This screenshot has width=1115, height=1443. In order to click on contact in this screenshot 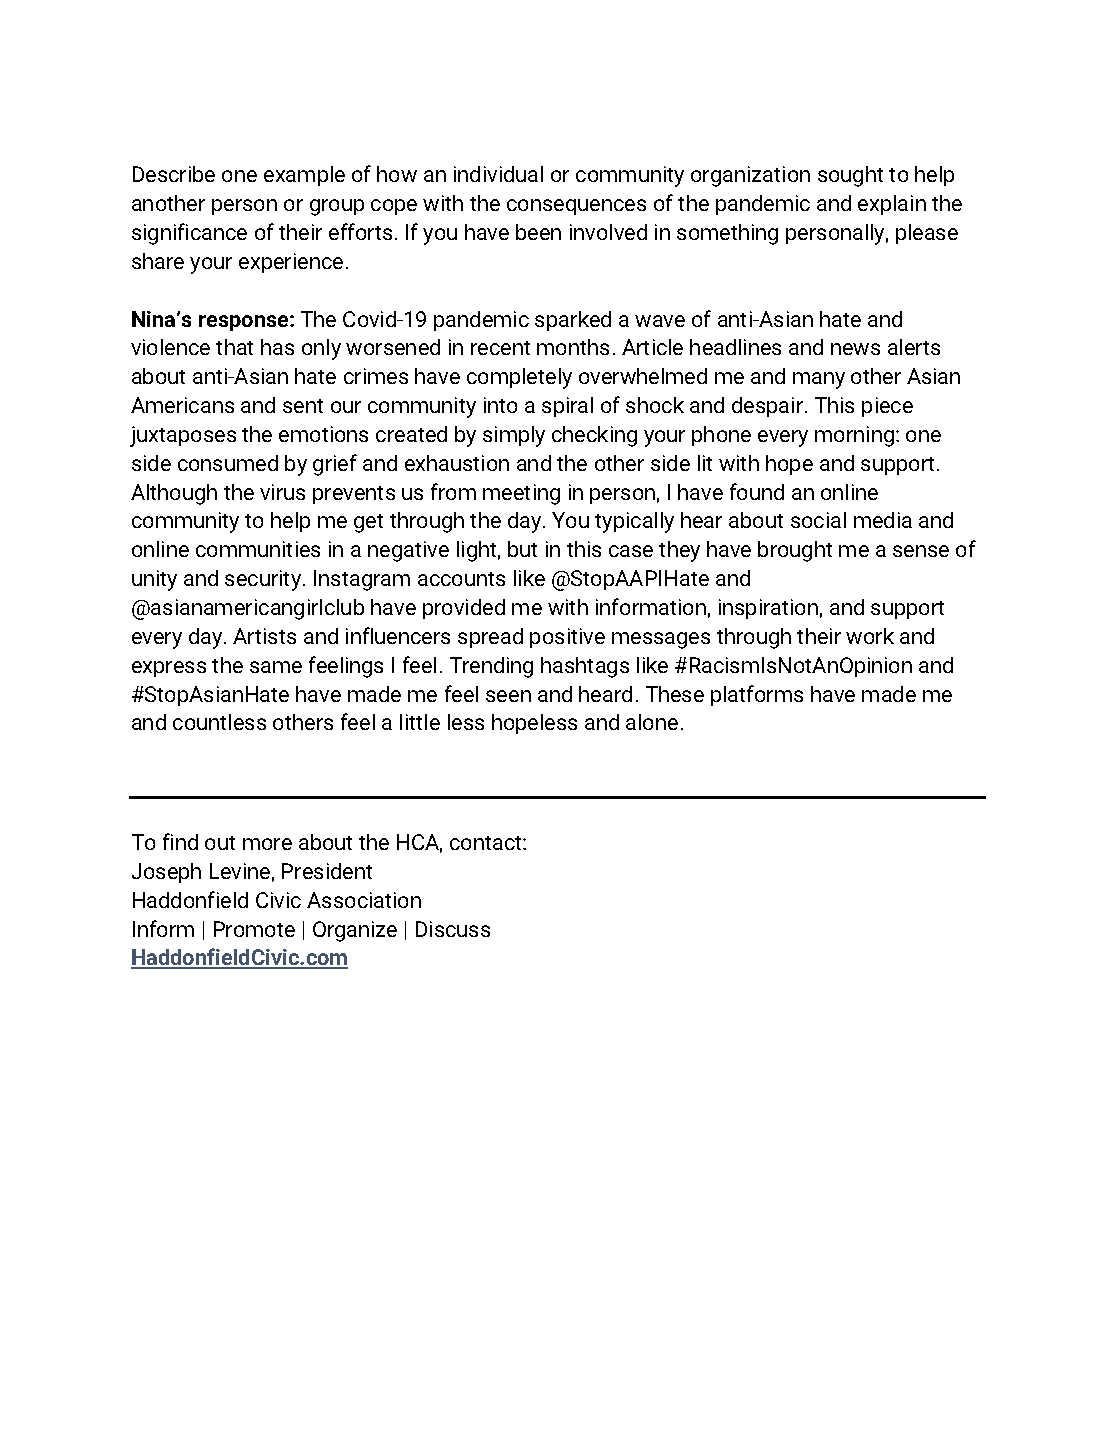, I will do `click(487, 843)`.
